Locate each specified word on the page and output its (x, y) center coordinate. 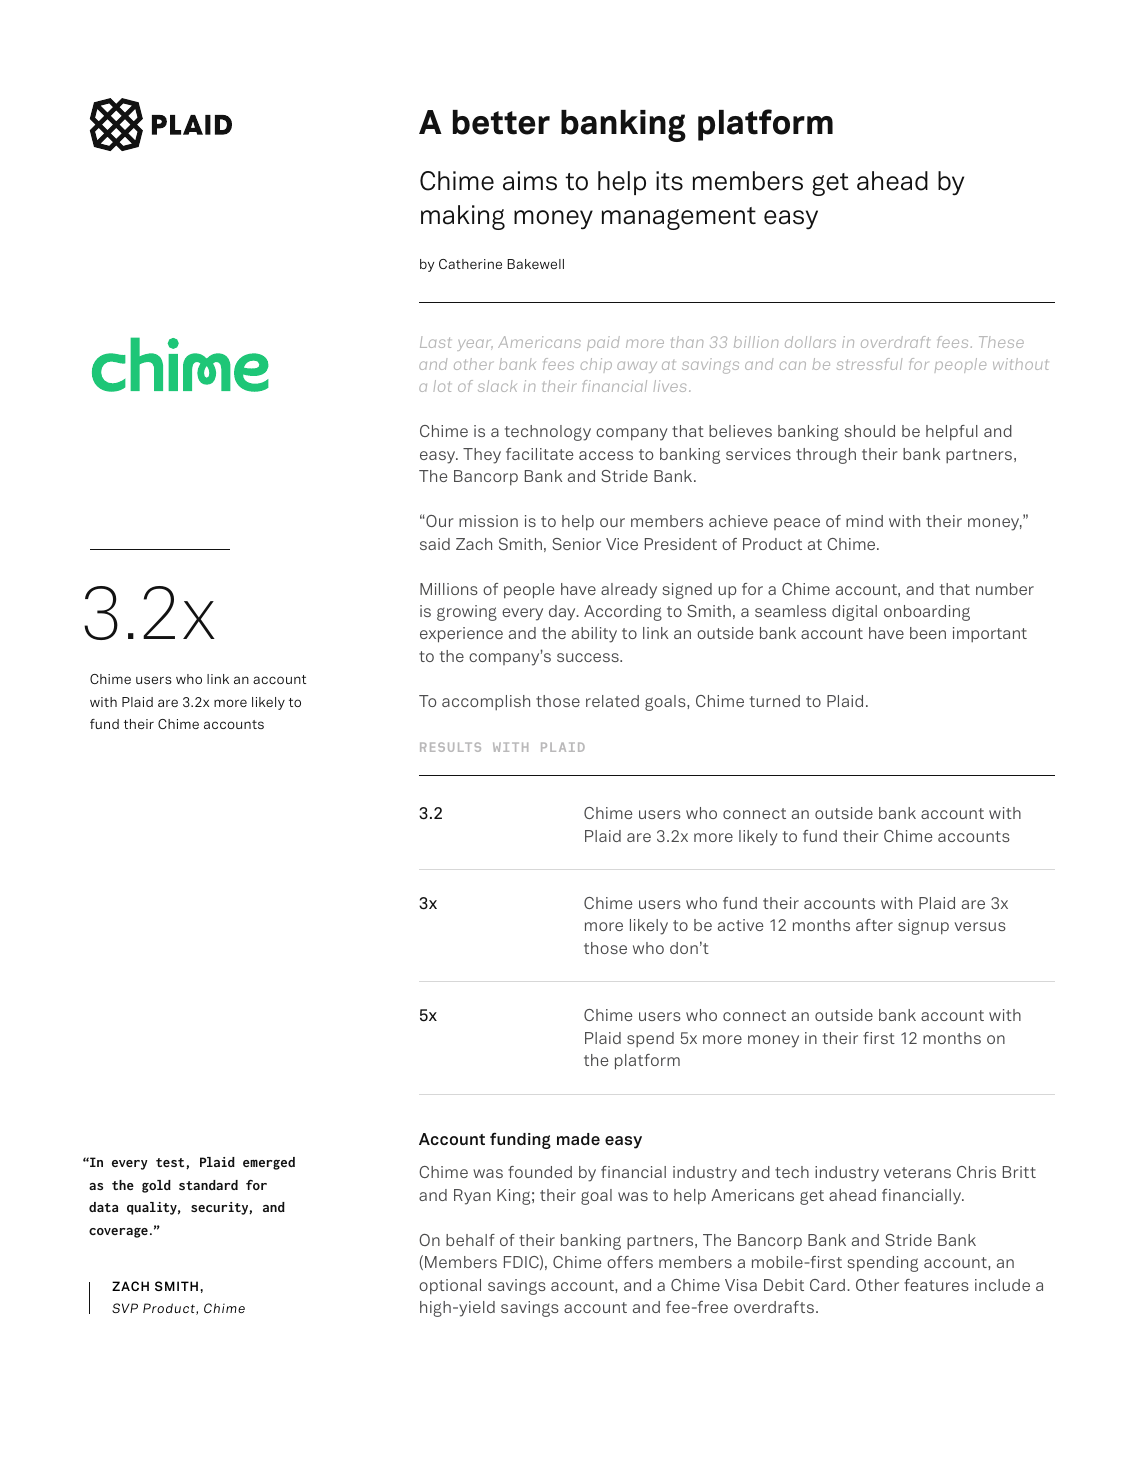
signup (923, 927)
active (741, 925)
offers (630, 1262)
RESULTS (450, 747)
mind (864, 521)
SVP (125, 1308)
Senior (576, 544)
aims (530, 181)
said (435, 544)
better (501, 122)
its (669, 181)
